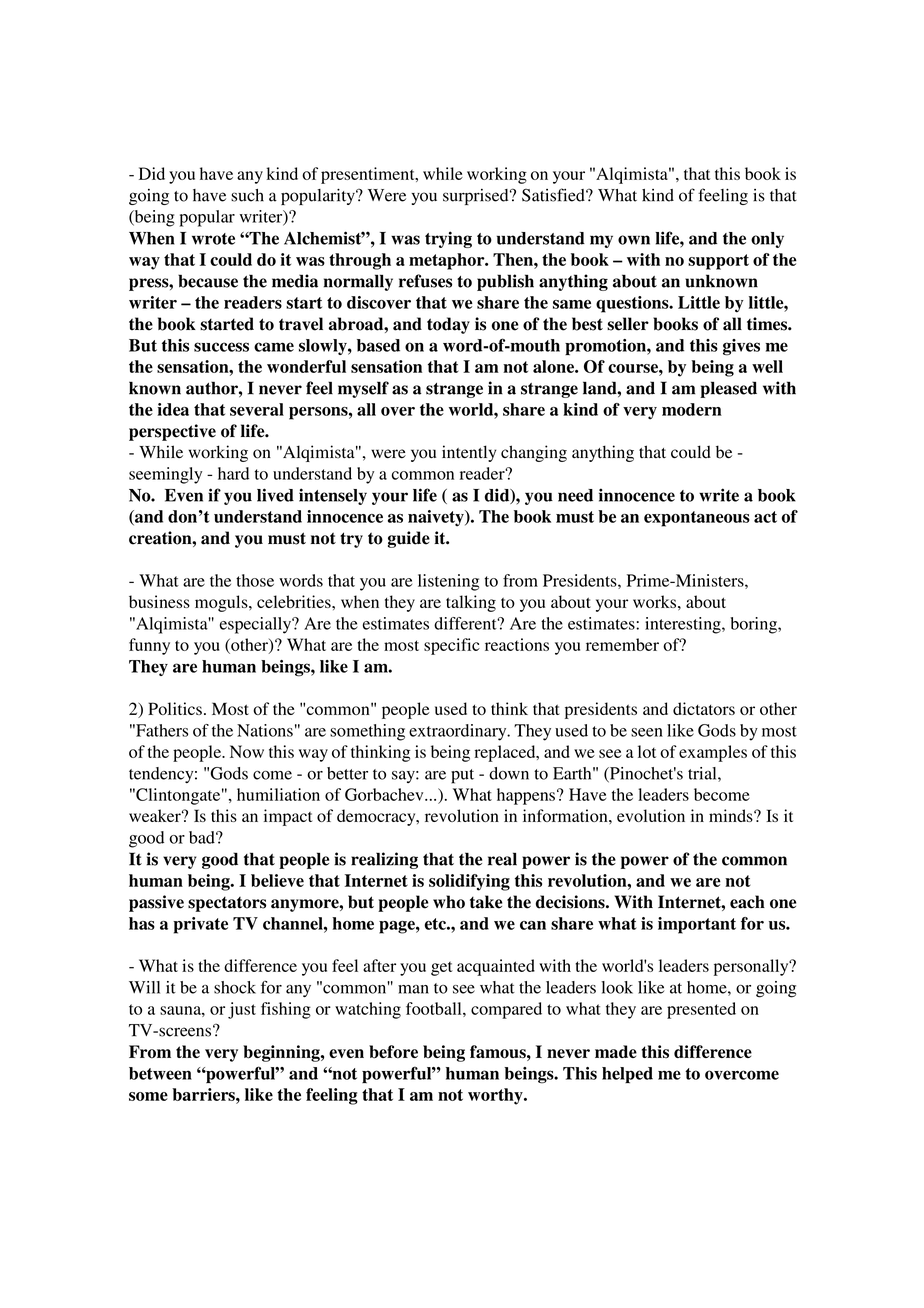 The height and width of the screenshot is (1308, 924). I want to click on trying, so click(448, 239).
